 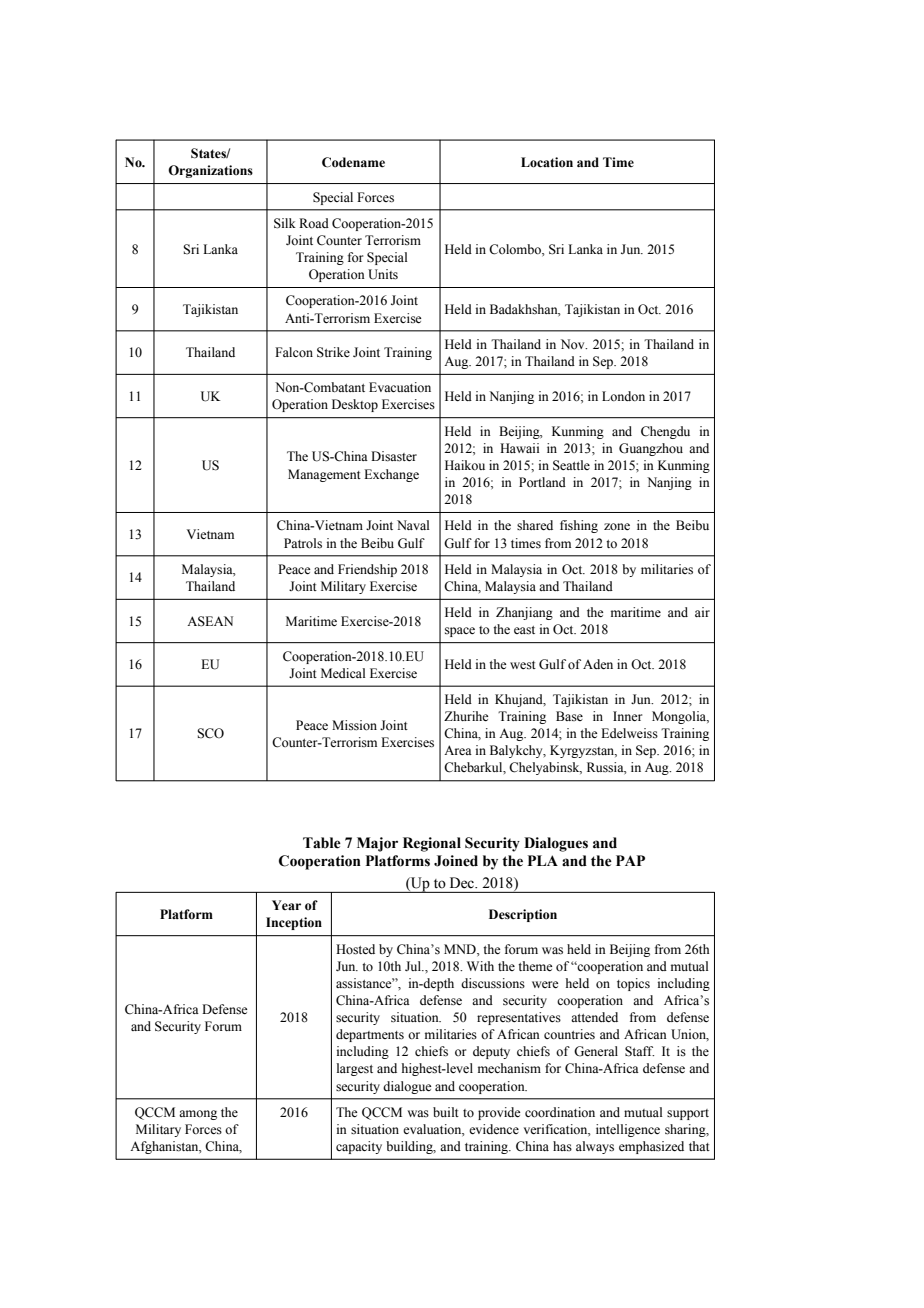 I want to click on Naval, so click(x=413, y=525).
